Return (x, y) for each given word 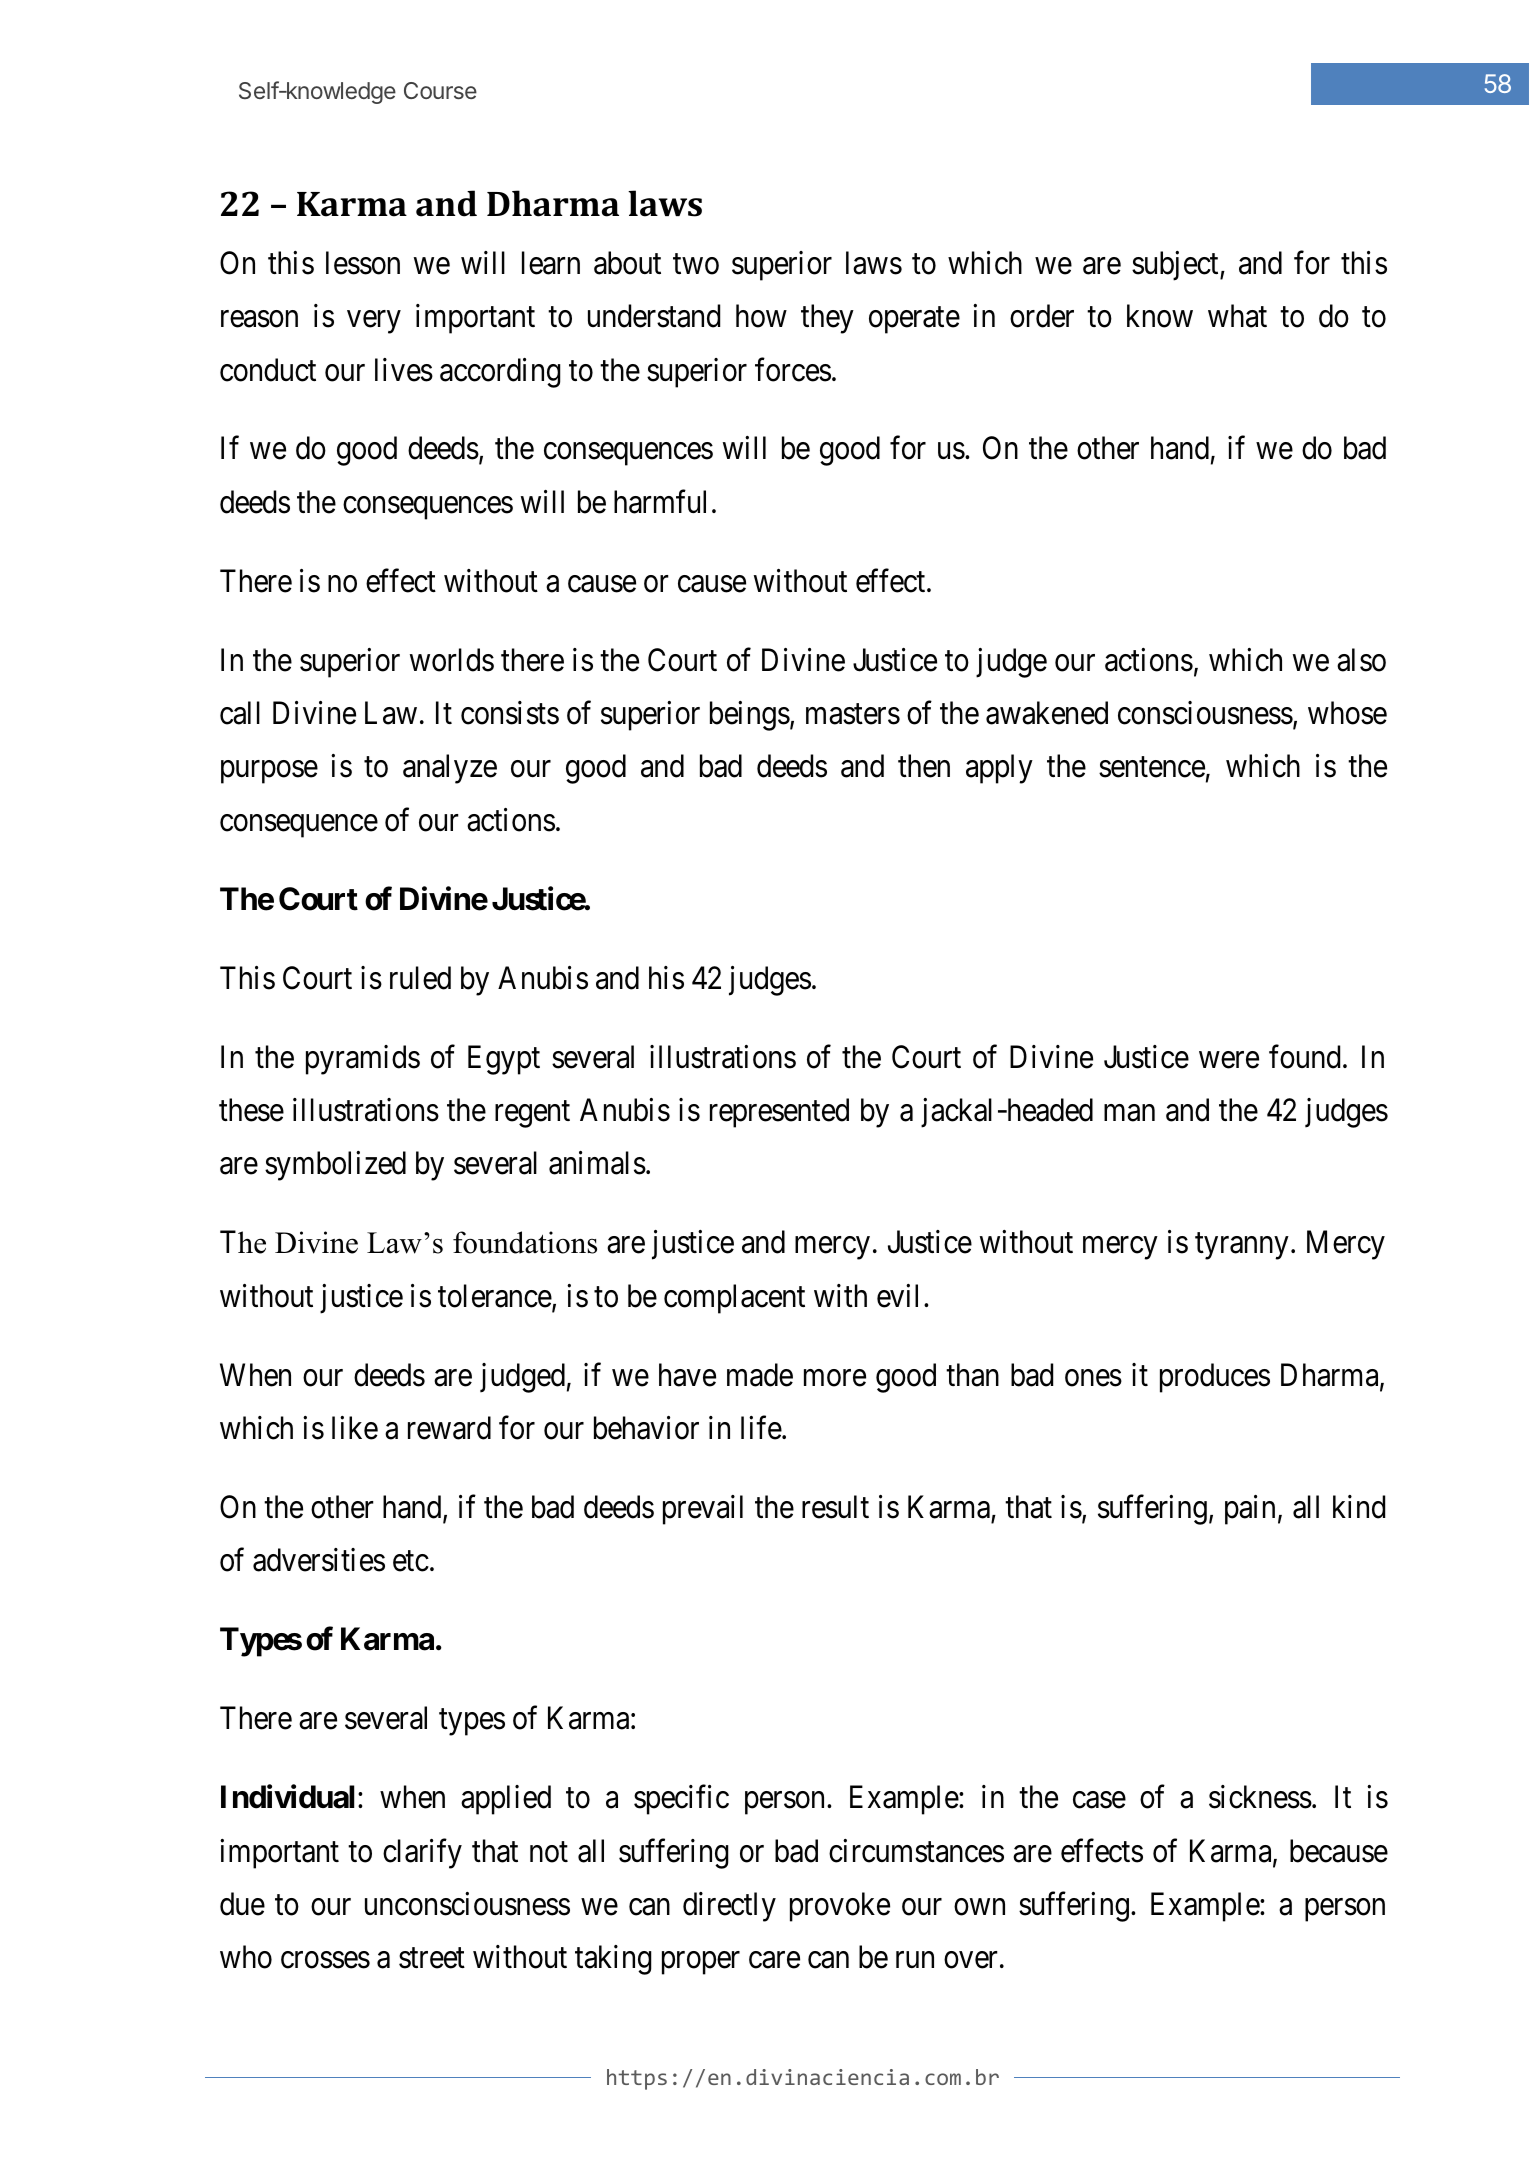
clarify (422, 1854)
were (1229, 1060)
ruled (420, 978)
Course (440, 90)
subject (1176, 266)
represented (779, 1113)
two (696, 264)
